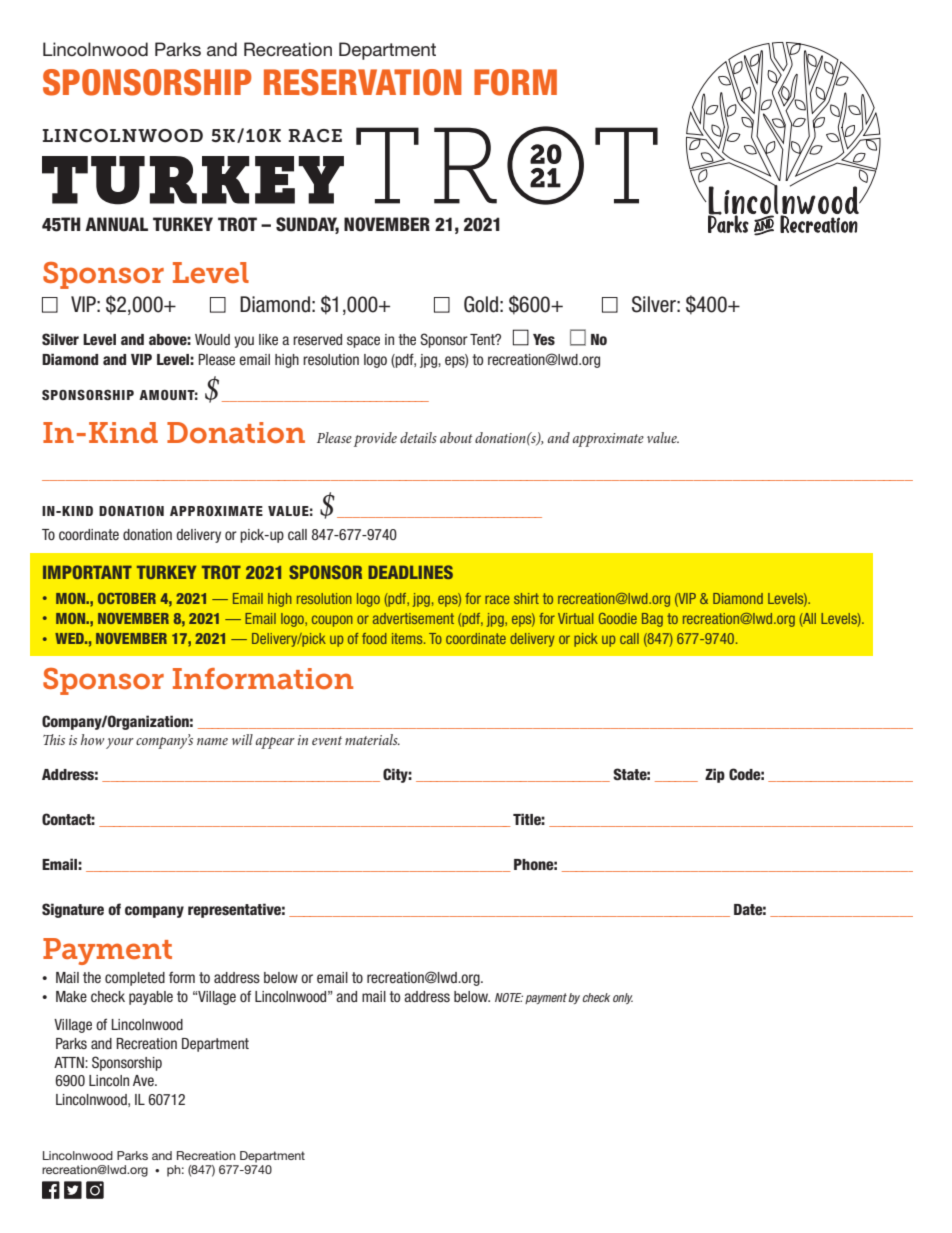 Image resolution: width=952 pixels, height=1233 pixels. What do you see at coordinates (618, 618) in the page?
I see `Goodie` at bounding box center [618, 618].
